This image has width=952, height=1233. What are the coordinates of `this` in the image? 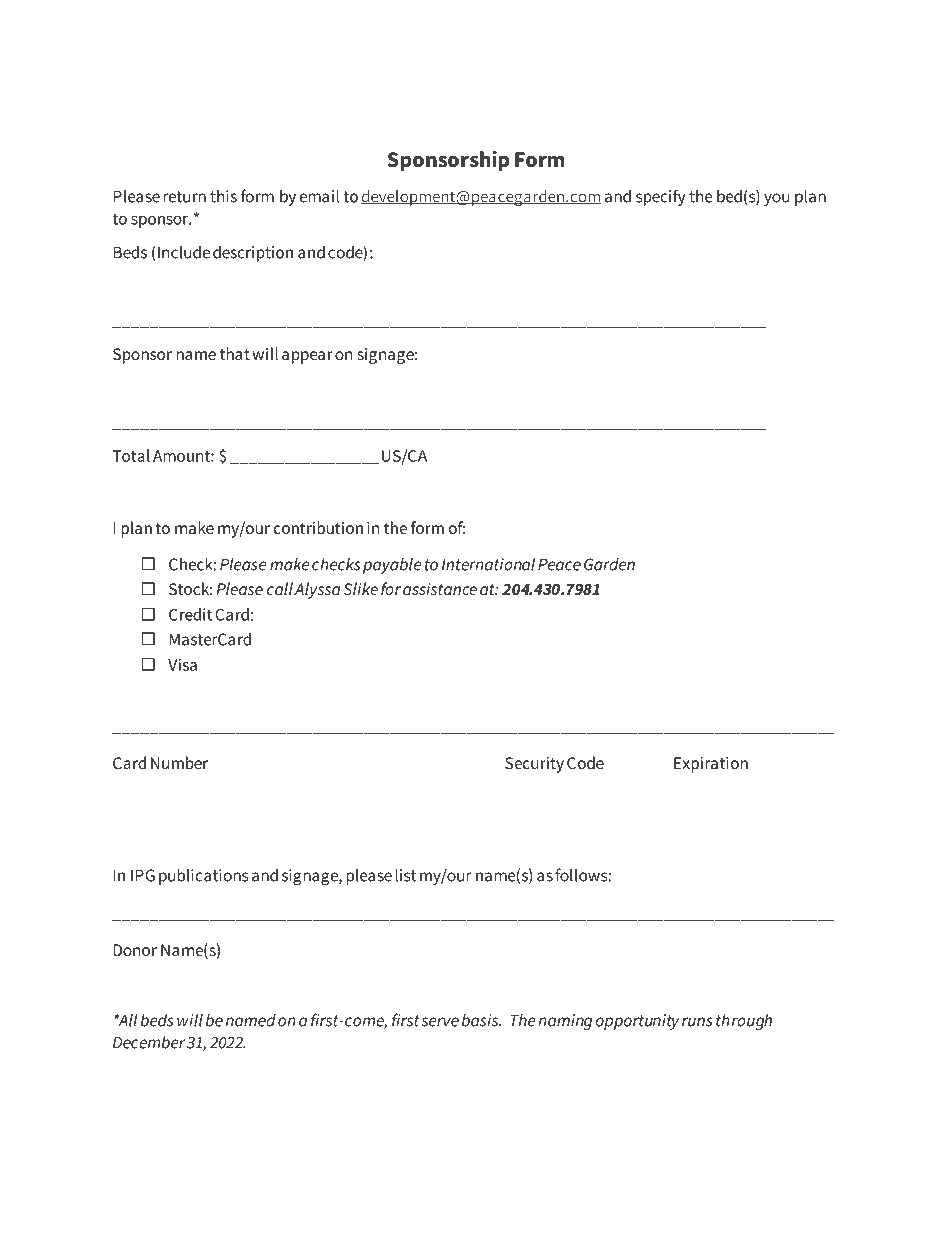 It's located at (223, 196).
